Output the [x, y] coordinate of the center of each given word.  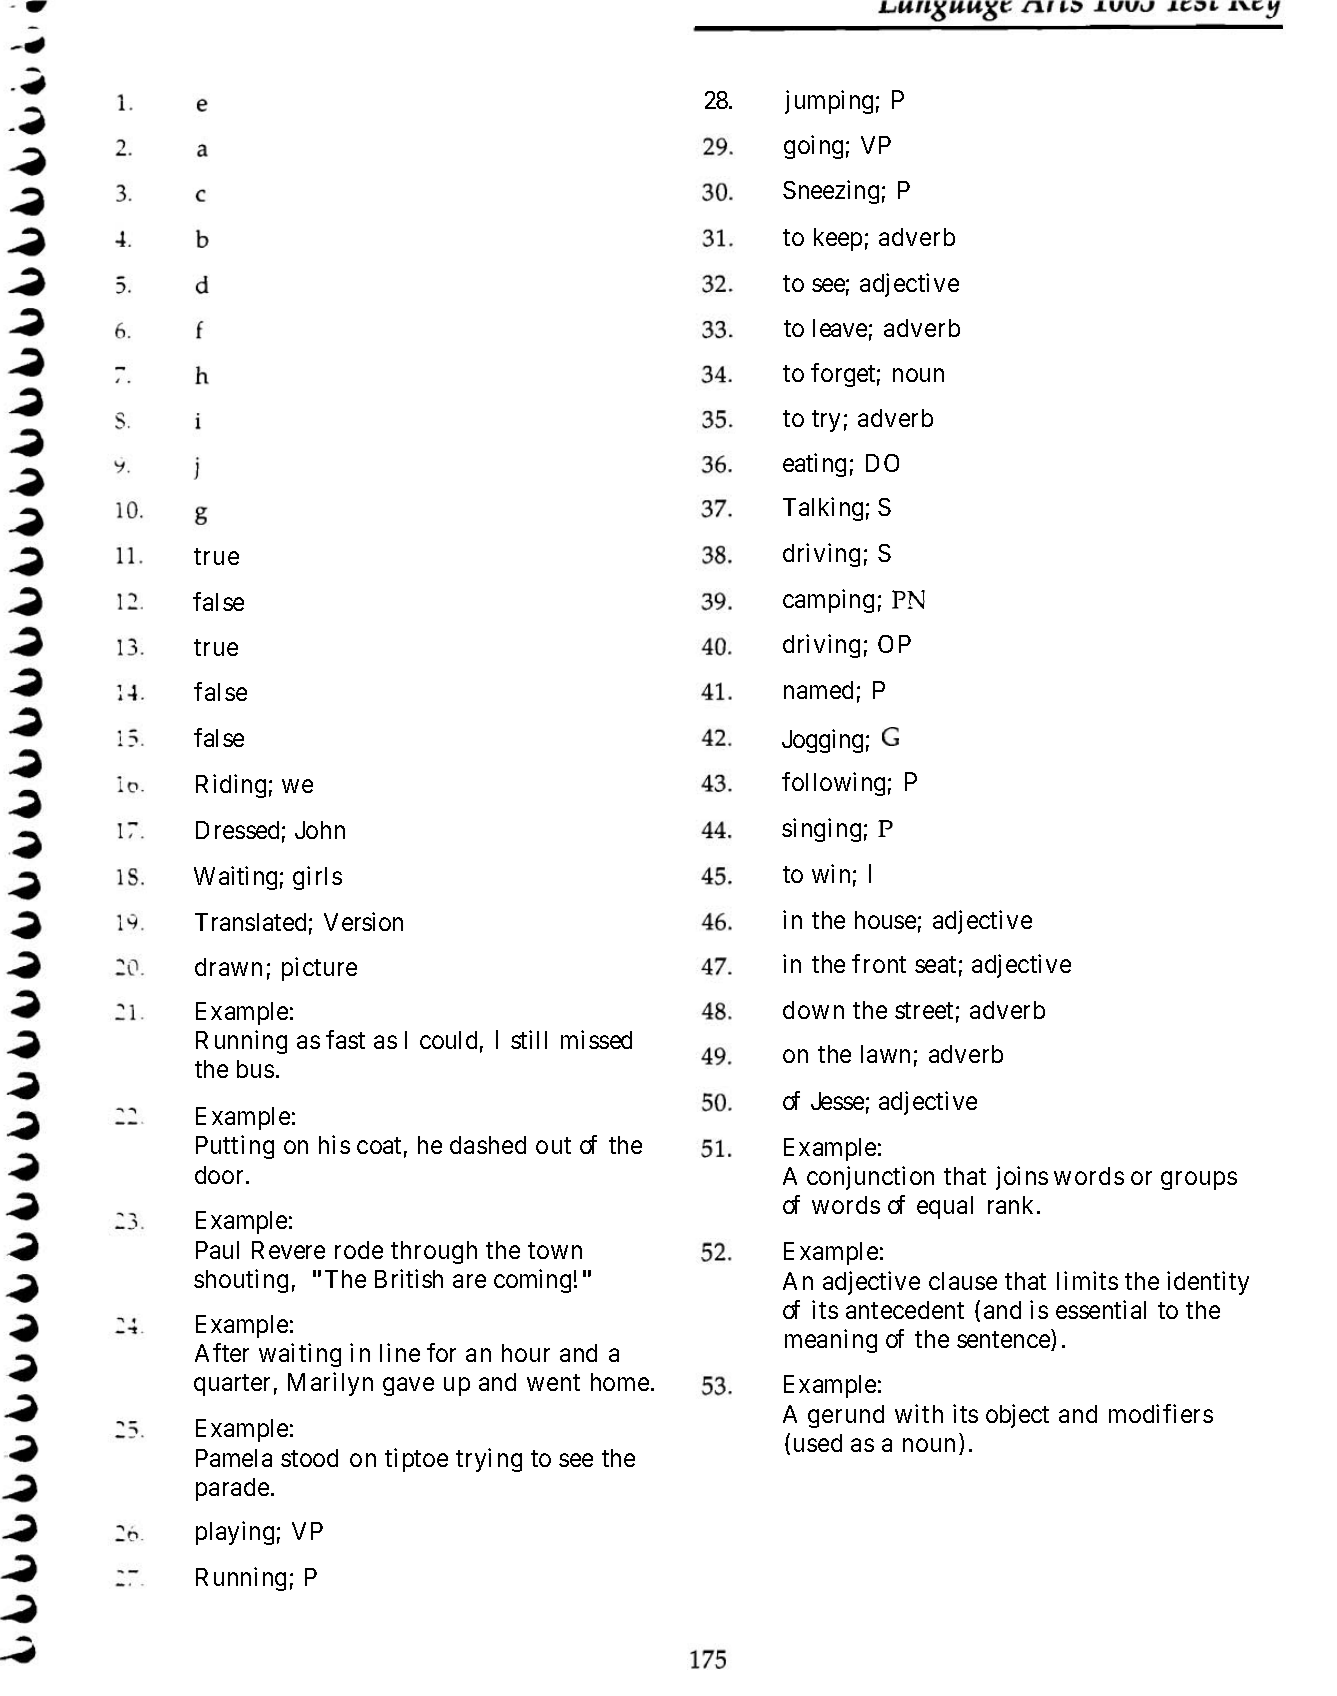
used [818, 1443]
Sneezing [831, 192]
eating [814, 465]
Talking [823, 509]
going [813, 147]
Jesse [837, 1101]
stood [309, 1458]
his [334, 1144]
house [885, 920]
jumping [829, 102]
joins [1022, 1178]
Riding [231, 786]
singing [821, 830]
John [320, 830]
